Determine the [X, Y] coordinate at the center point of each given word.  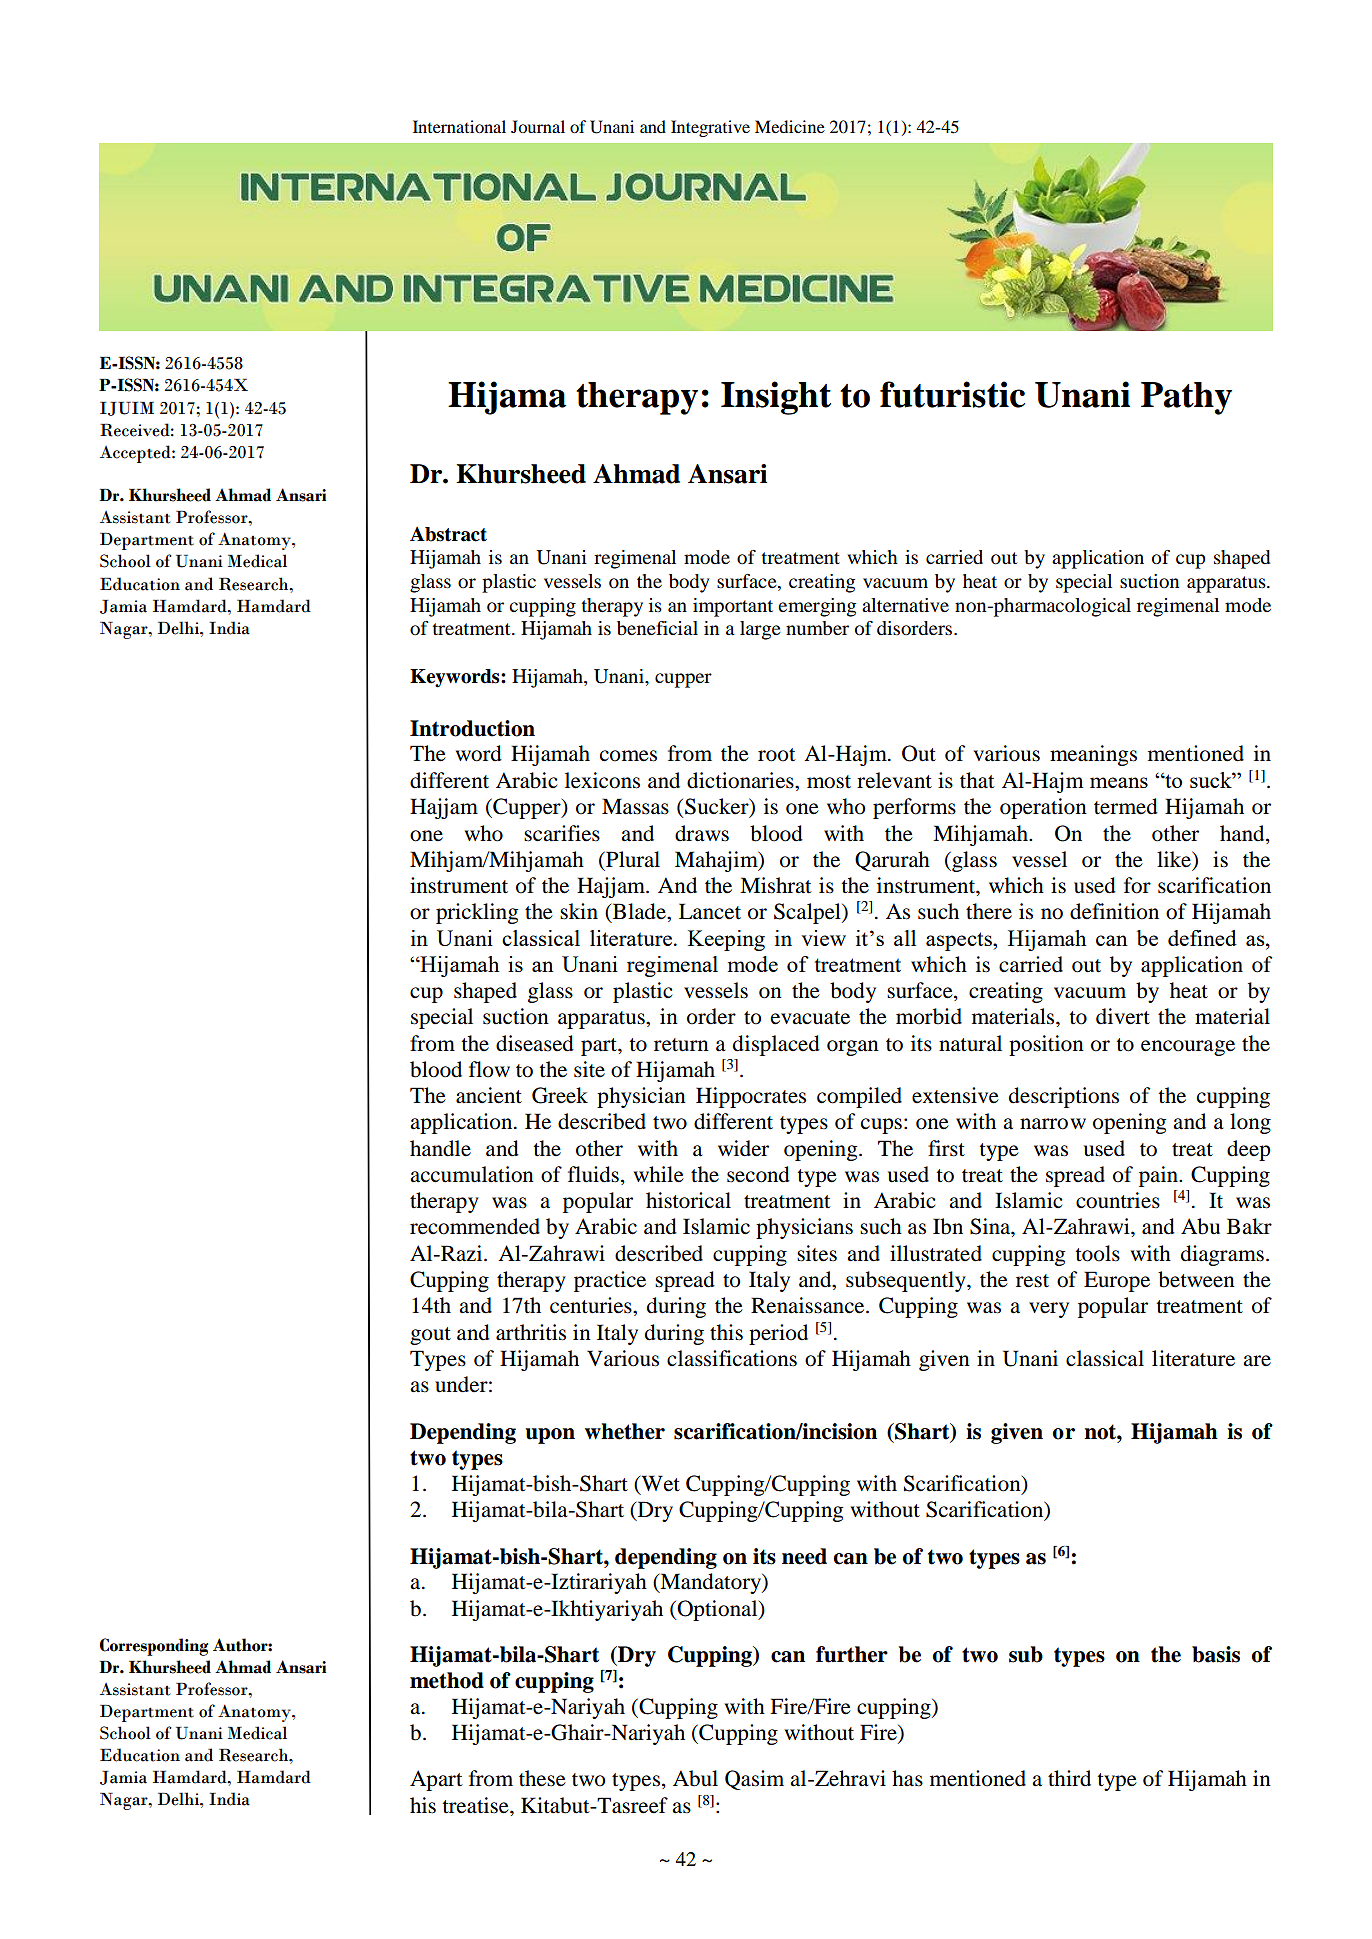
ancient [489, 1095]
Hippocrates [751, 1097]
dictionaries [741, 780]
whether [625, 1431]
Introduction [472, 728]
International [459, 126]
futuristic [952, 394]
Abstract [448, 534]
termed [1126, 806]
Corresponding [154, 1647]
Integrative [710, 128]
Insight [776, 398]
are [1257, 1361]
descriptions [1064, 1097]
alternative [905, 605]
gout [430, 1336]
